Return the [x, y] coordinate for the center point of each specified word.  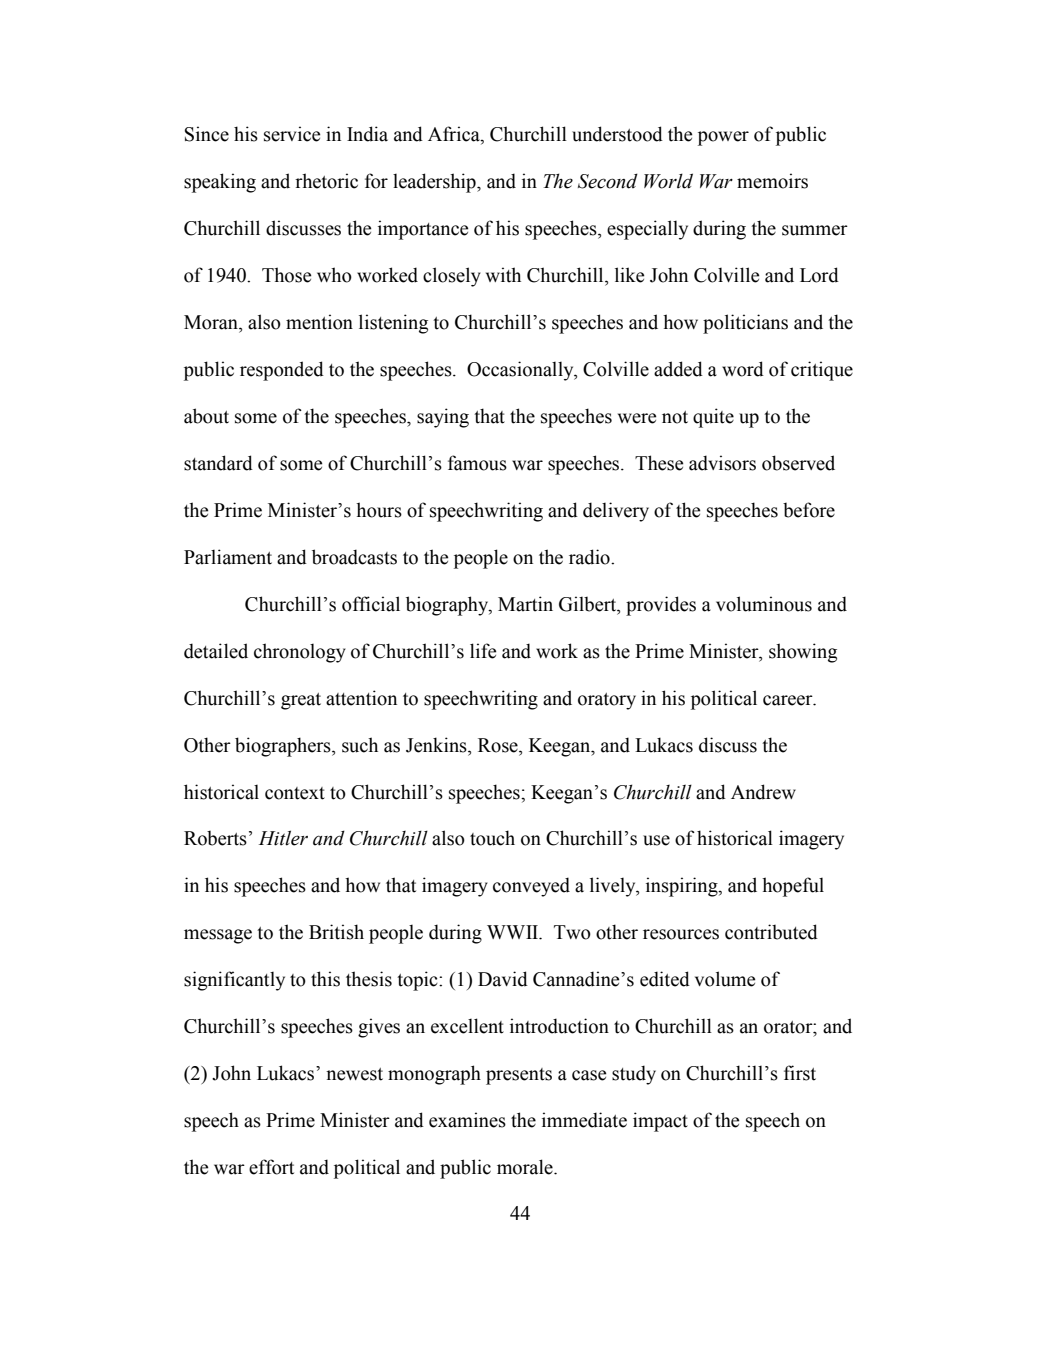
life [483, 651]
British [336, 932]
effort [271, 1167]
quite [713, 418]
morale [526, 1167]
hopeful [793, 887]
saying [443, 418]
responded [282, 371]
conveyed [531, 887]
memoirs [772, 181]
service [292, 134]
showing [803, 653]
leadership [435, 183]
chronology [300, 653]
